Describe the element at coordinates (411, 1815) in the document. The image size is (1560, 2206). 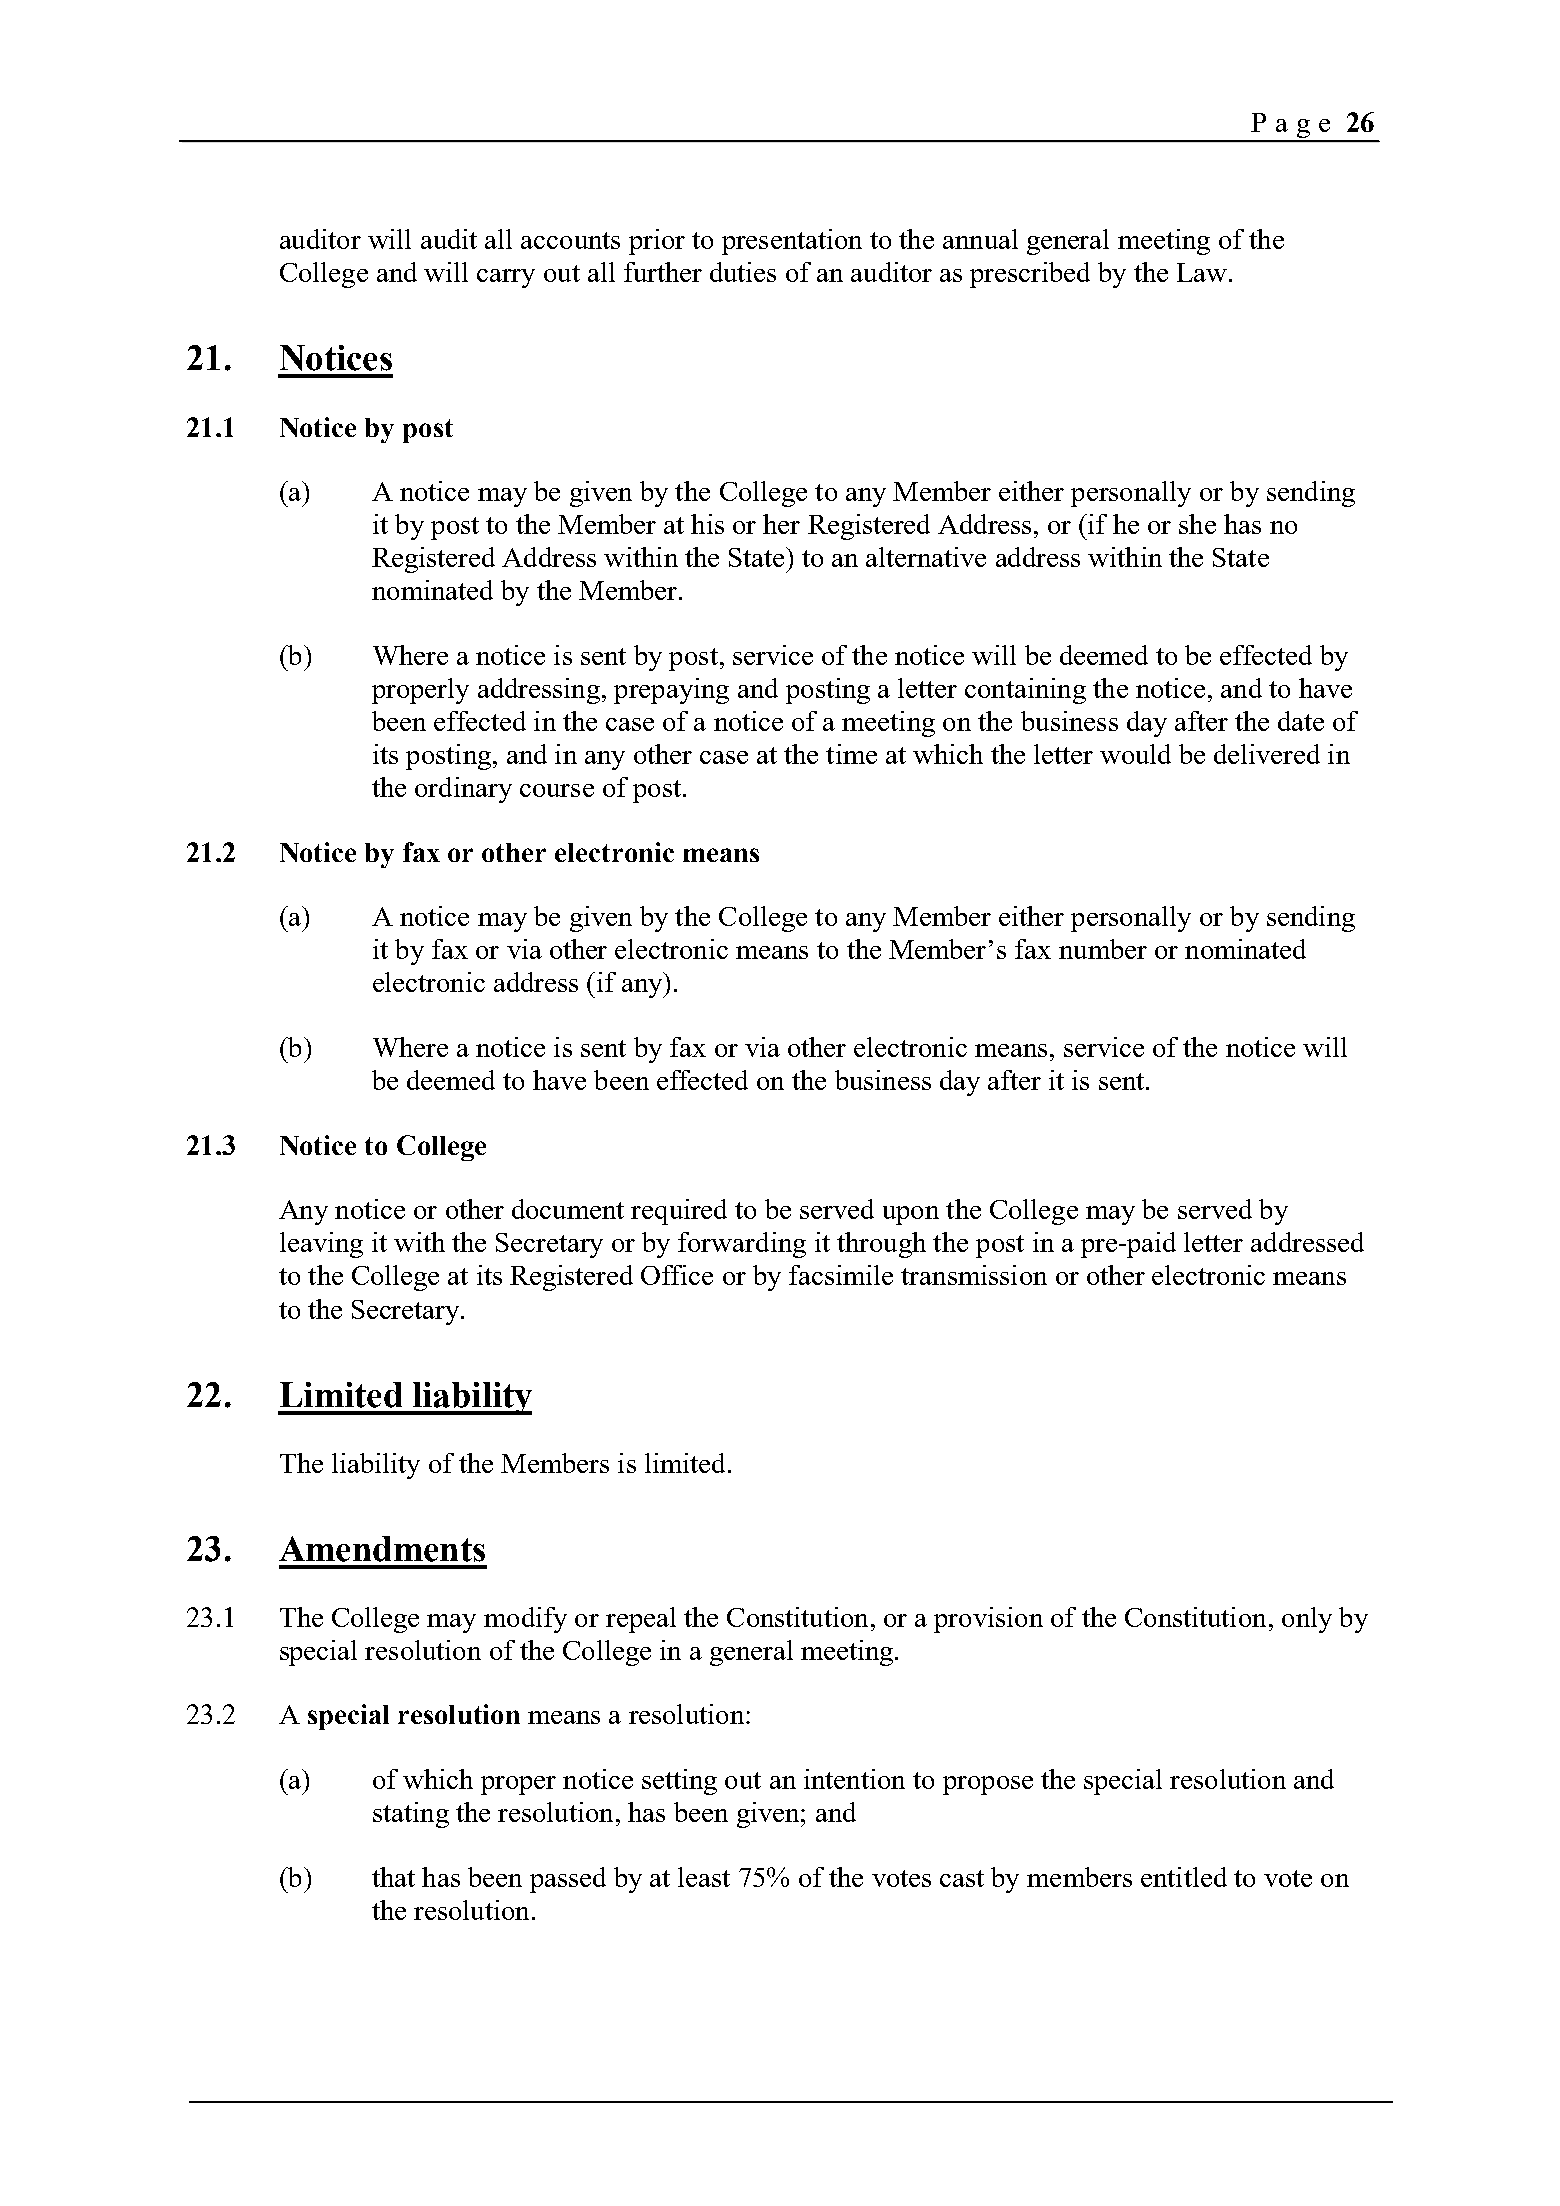
I see `stating` at that location.
